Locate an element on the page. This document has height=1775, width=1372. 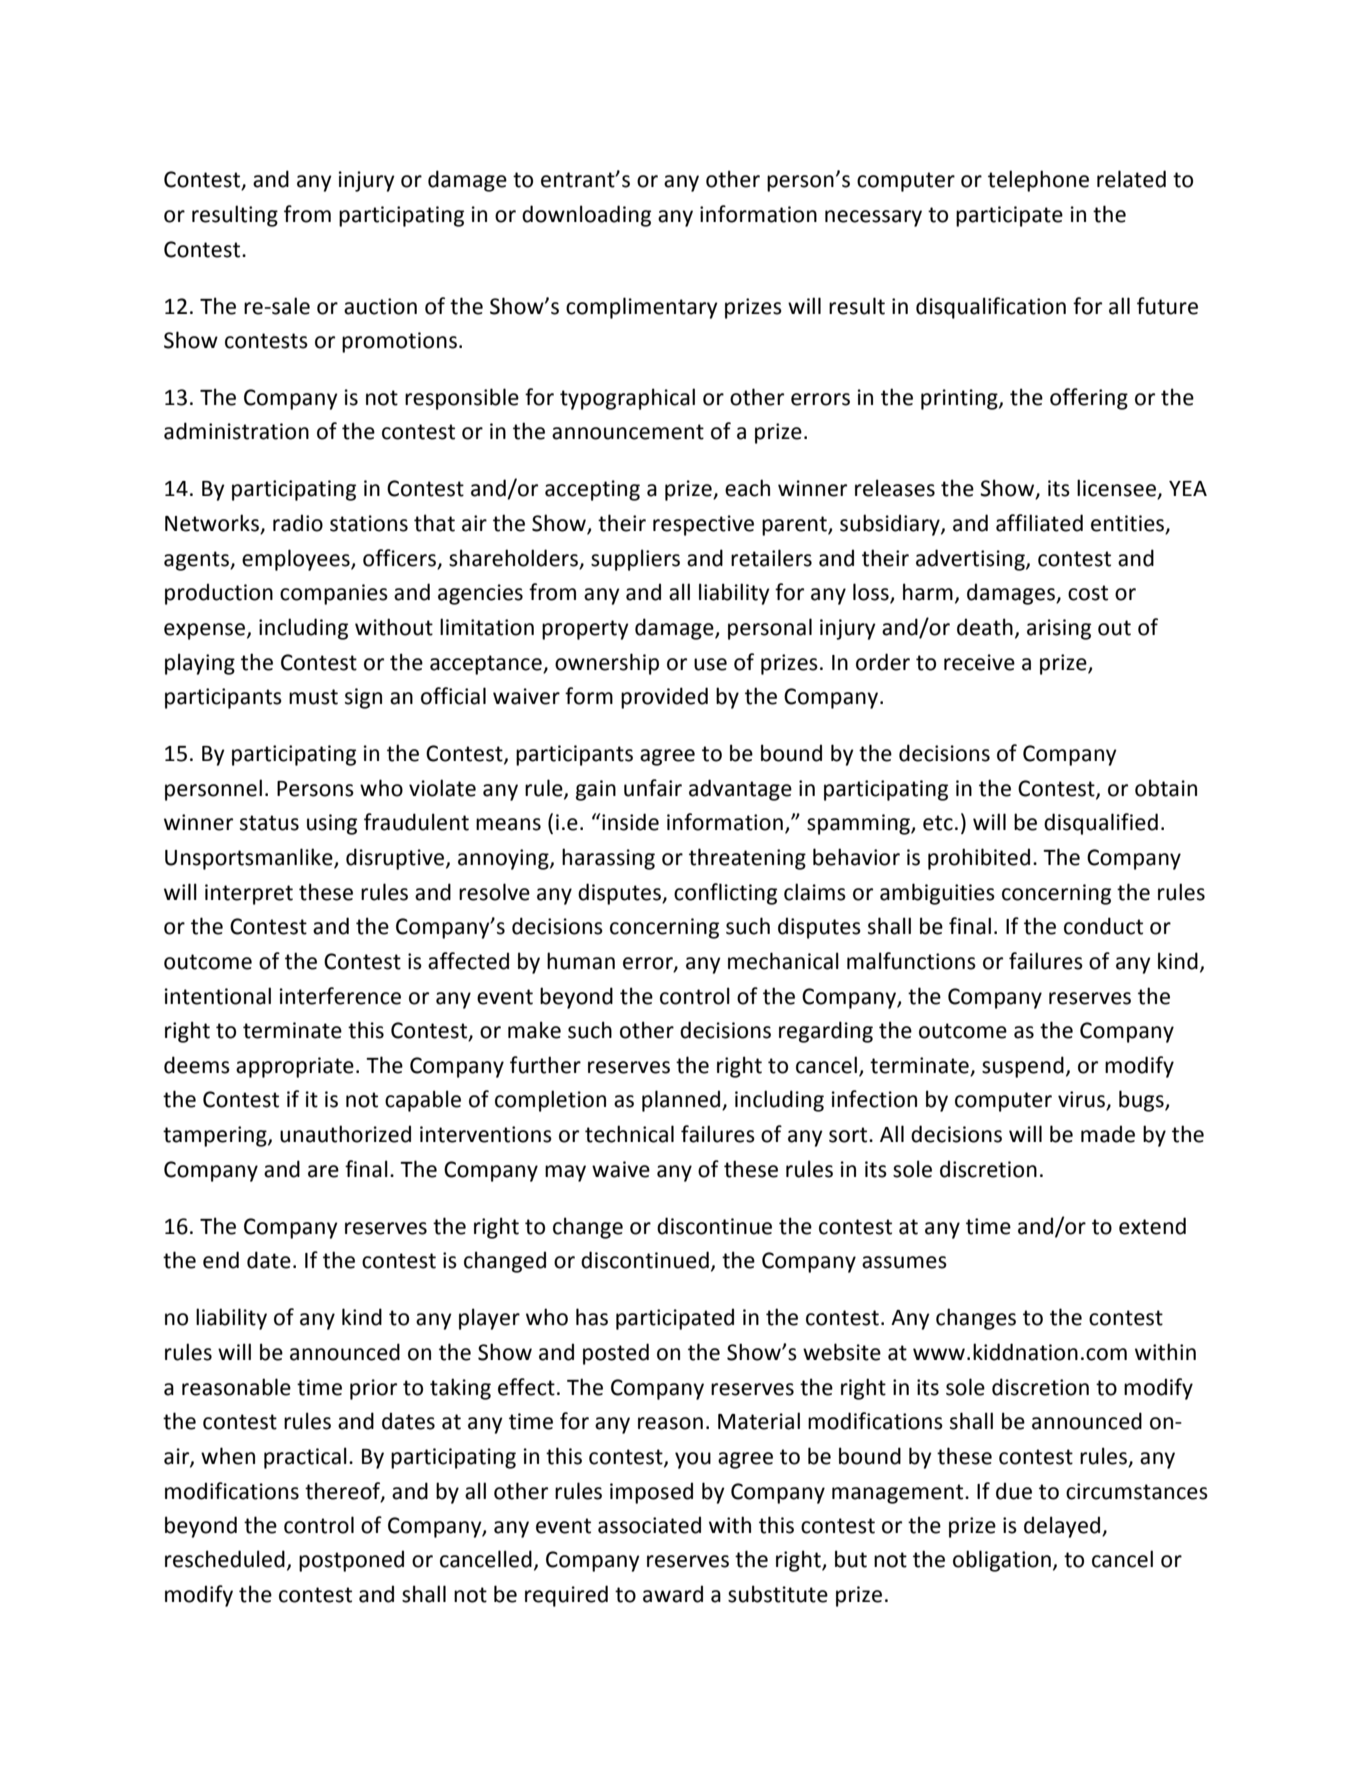
auction is located at coordinates (380, 306).
